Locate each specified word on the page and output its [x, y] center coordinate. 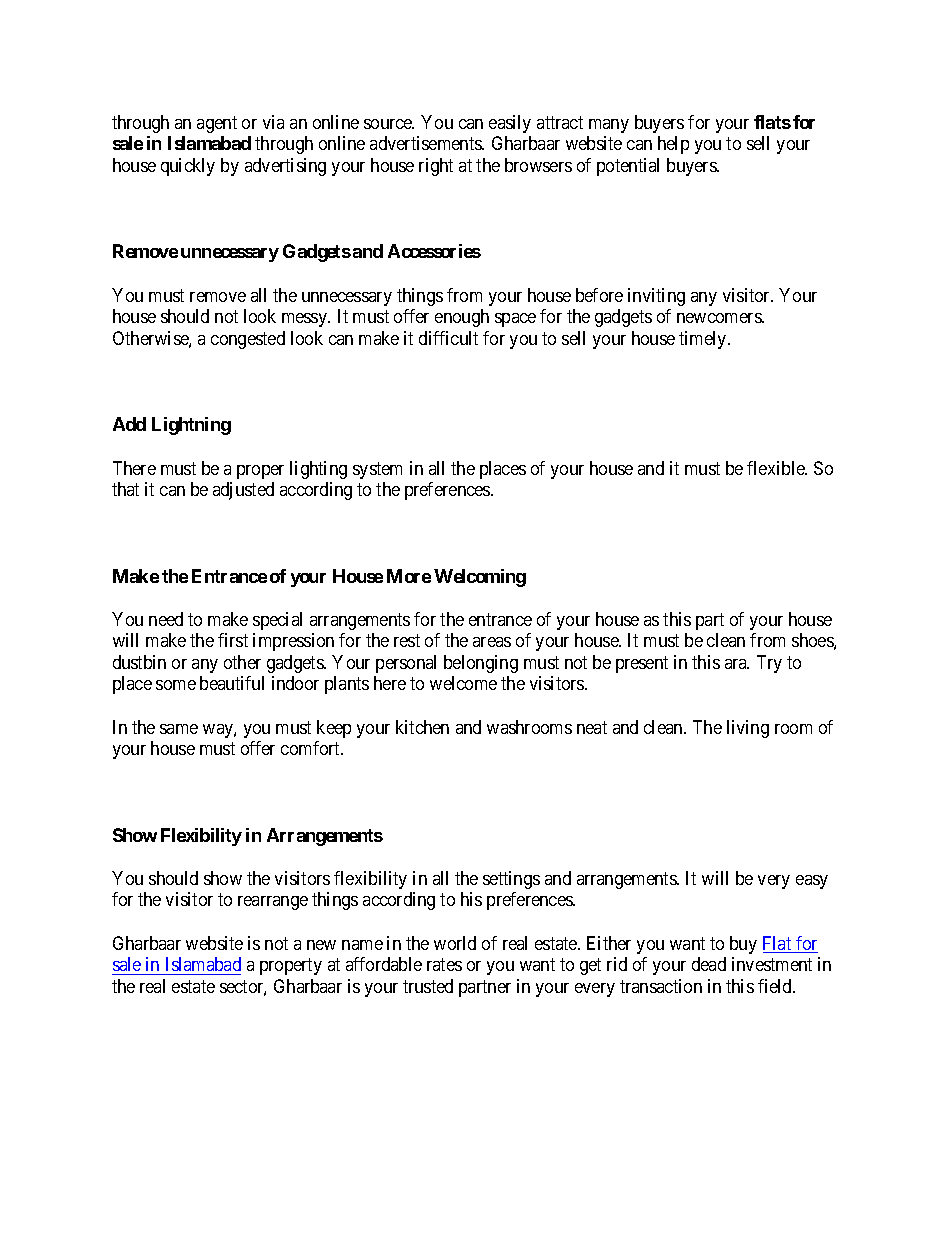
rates [444, 965]
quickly [188, 167]
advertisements [426, 143]
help [673, 145]
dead [709, 964]
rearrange [273, 903]
